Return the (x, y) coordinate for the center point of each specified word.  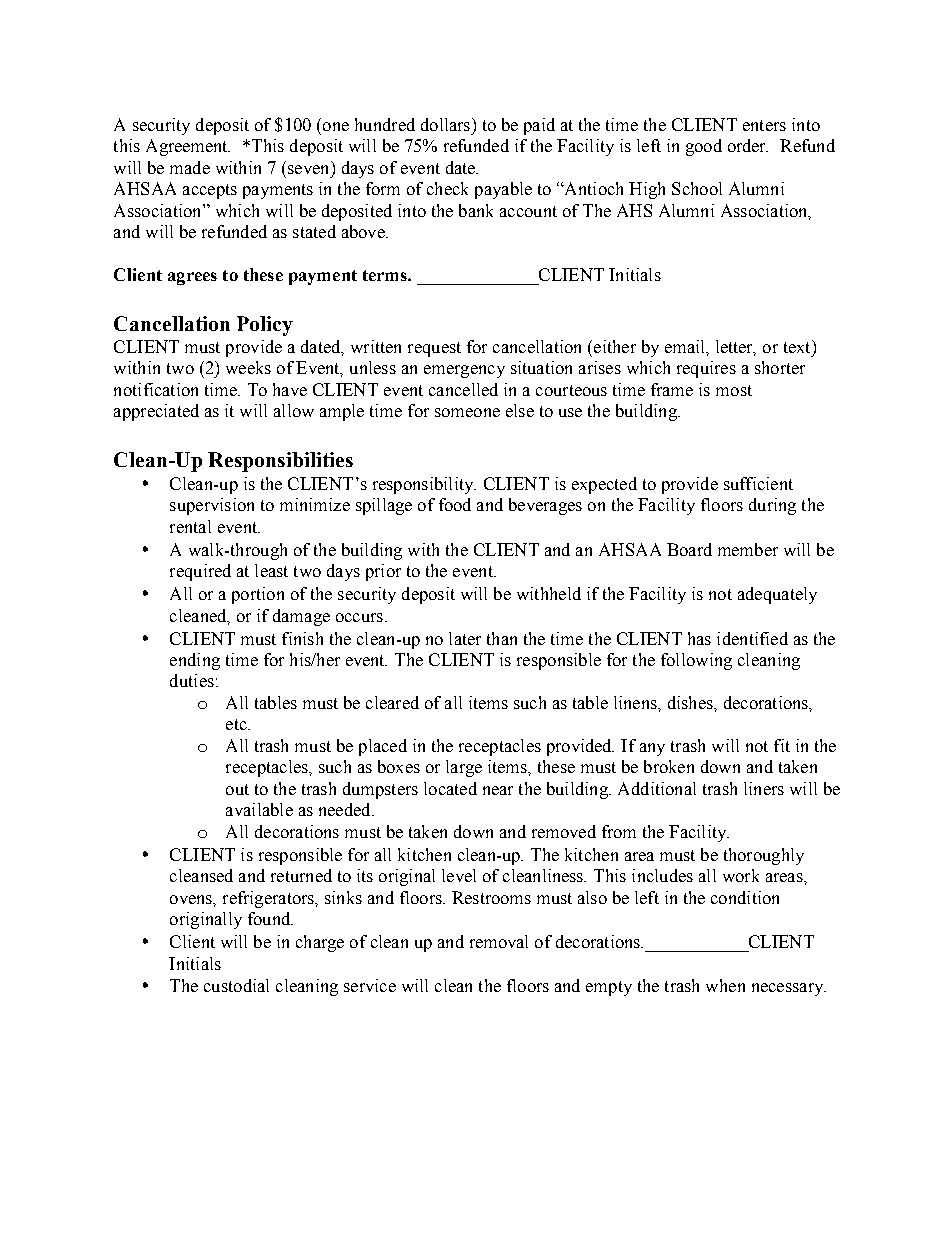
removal (499, 941)
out (237, 789)
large (464, 768)
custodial (236, 985)
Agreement (188, 147)
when (725, 985)
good (704, 147)
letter (736, 347)
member (748, 549)
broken (669, 766)
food (455, 504)
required (200, 572)
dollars (445, 124)
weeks (248, 367)
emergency (464, 371)
